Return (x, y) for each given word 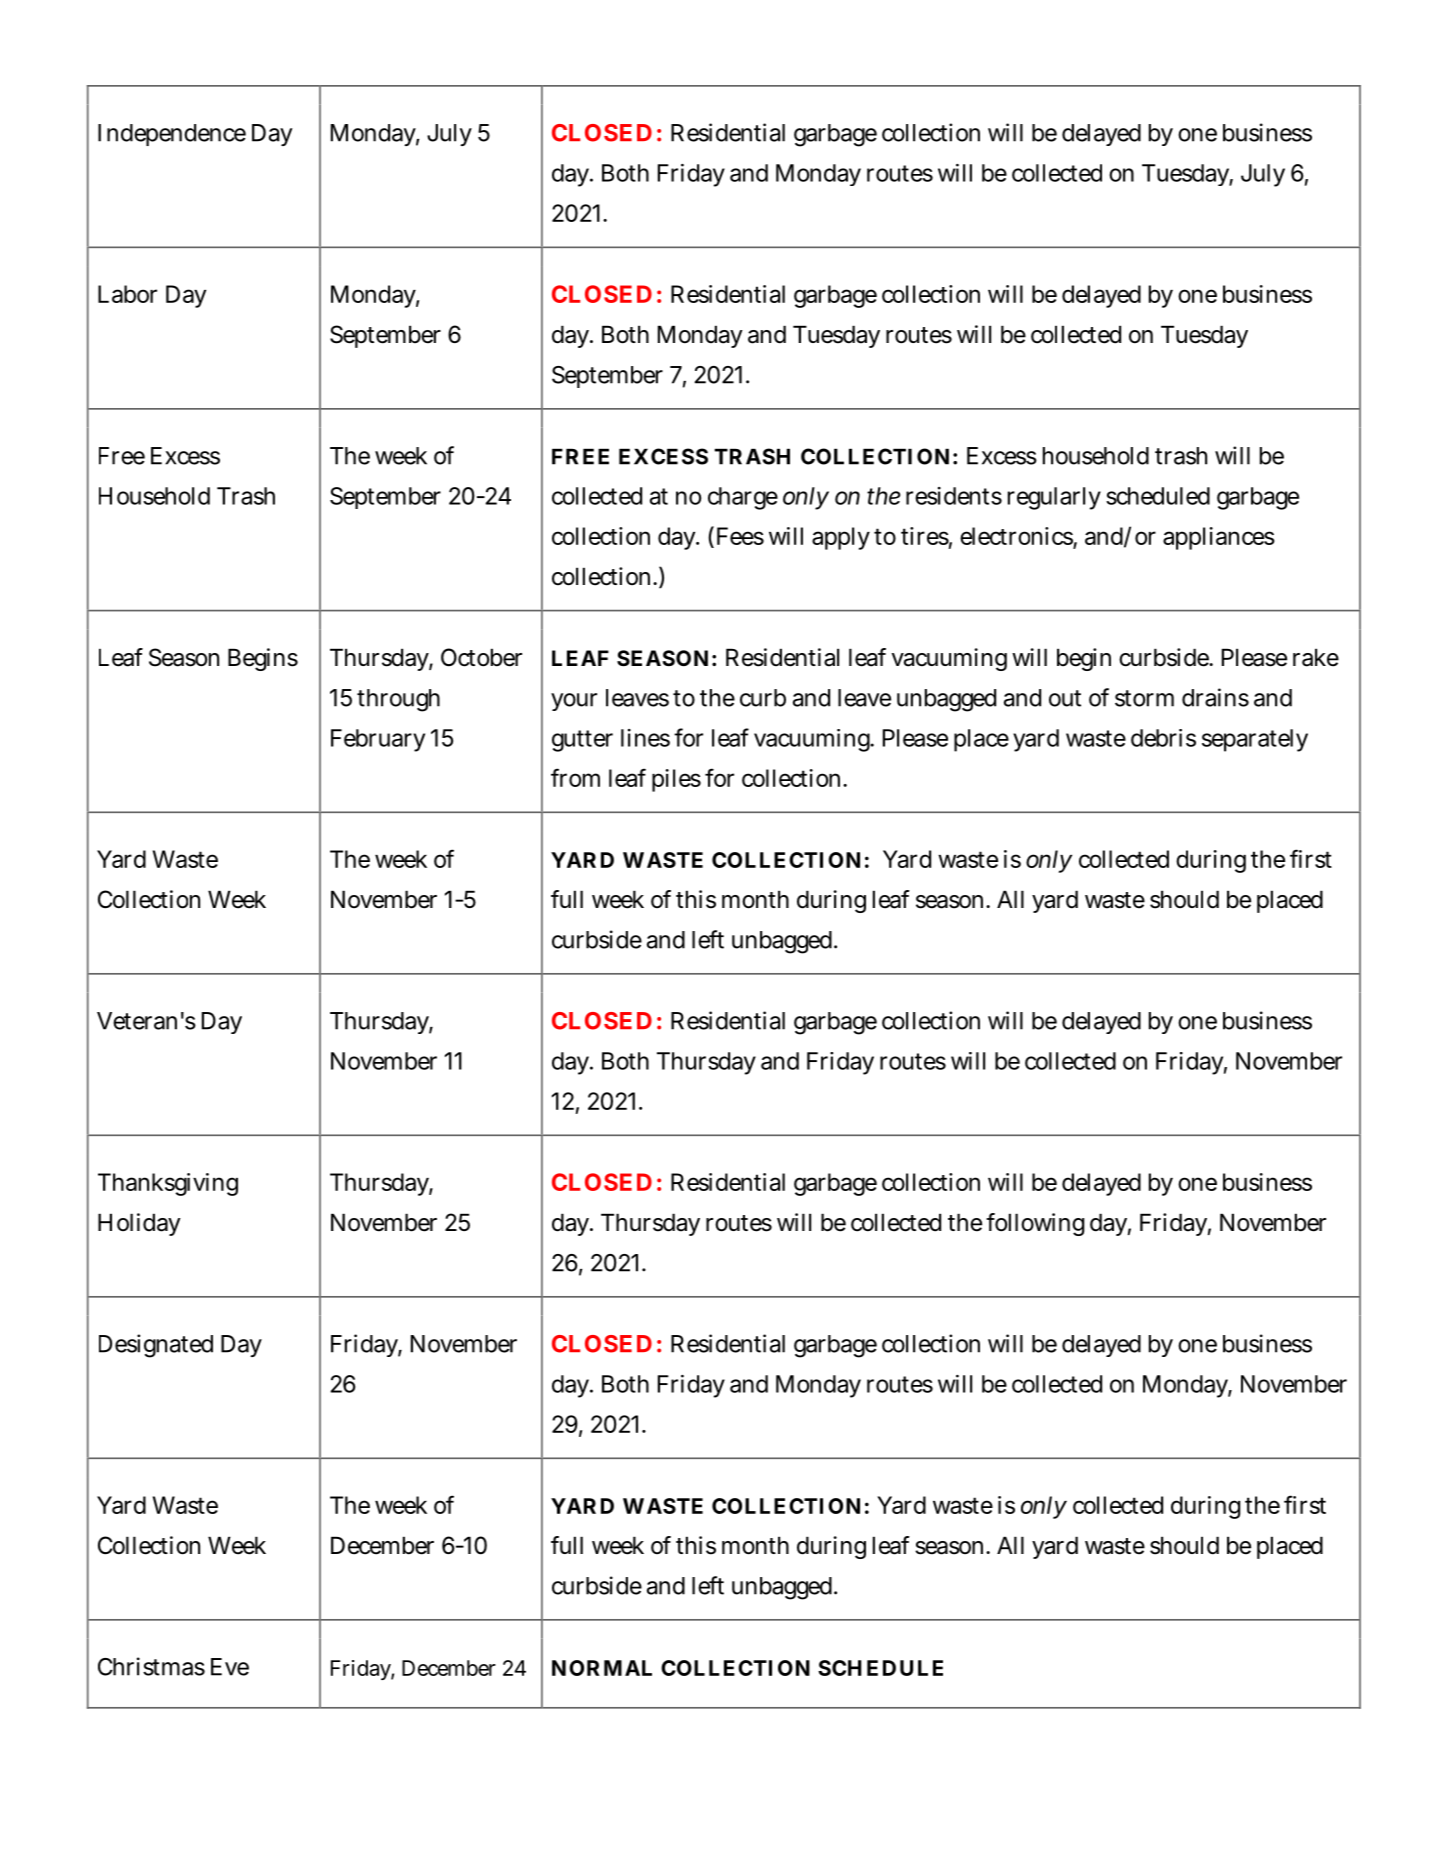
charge (743, 498)
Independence (172, 135)
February (378, 740)
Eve (230, 1667)
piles (676, 780)
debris (1163, 738)
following (1035, 1224)
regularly (1054, 498)
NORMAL (602, 1668)
